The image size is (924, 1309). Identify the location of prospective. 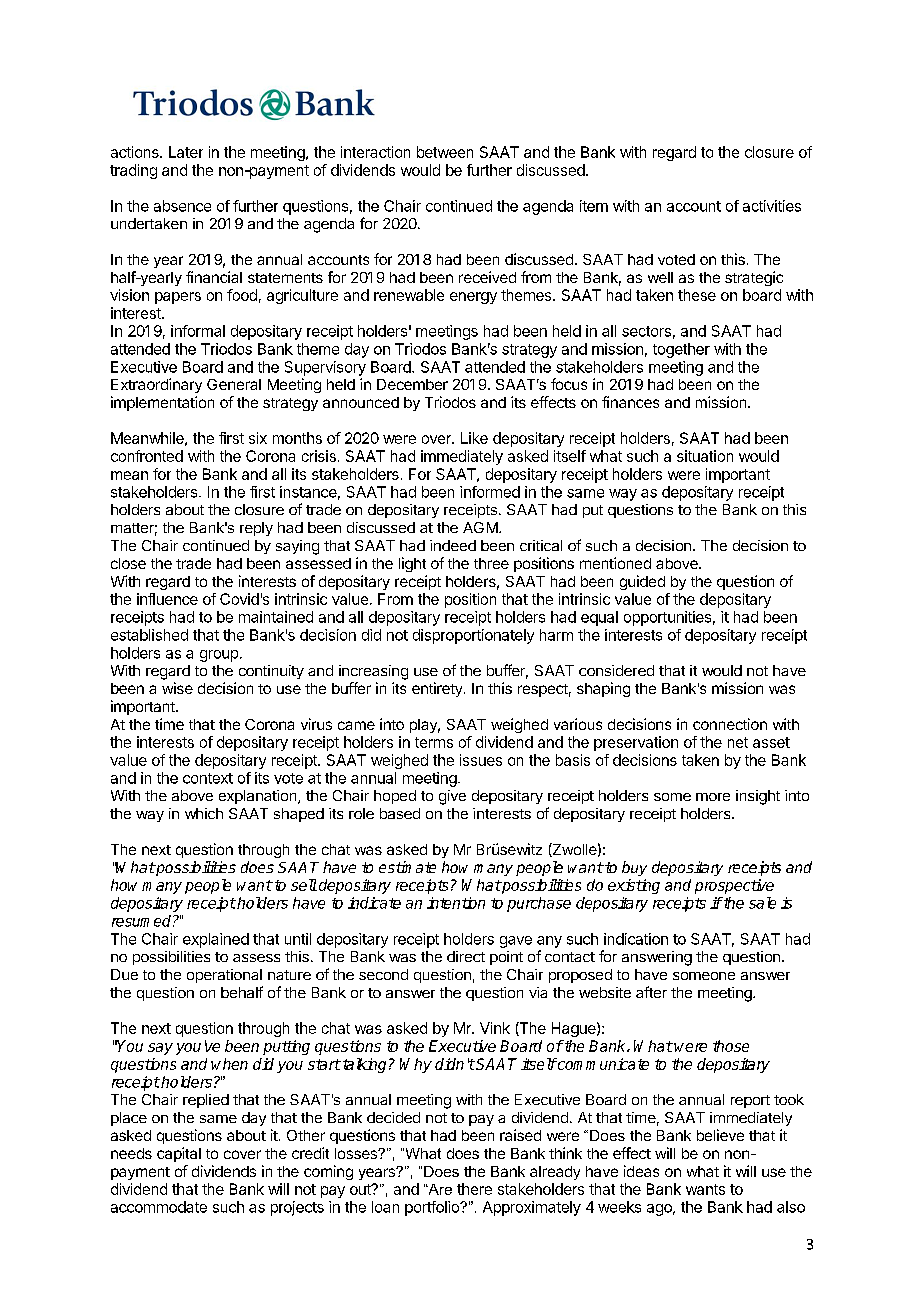
(734, 886).
